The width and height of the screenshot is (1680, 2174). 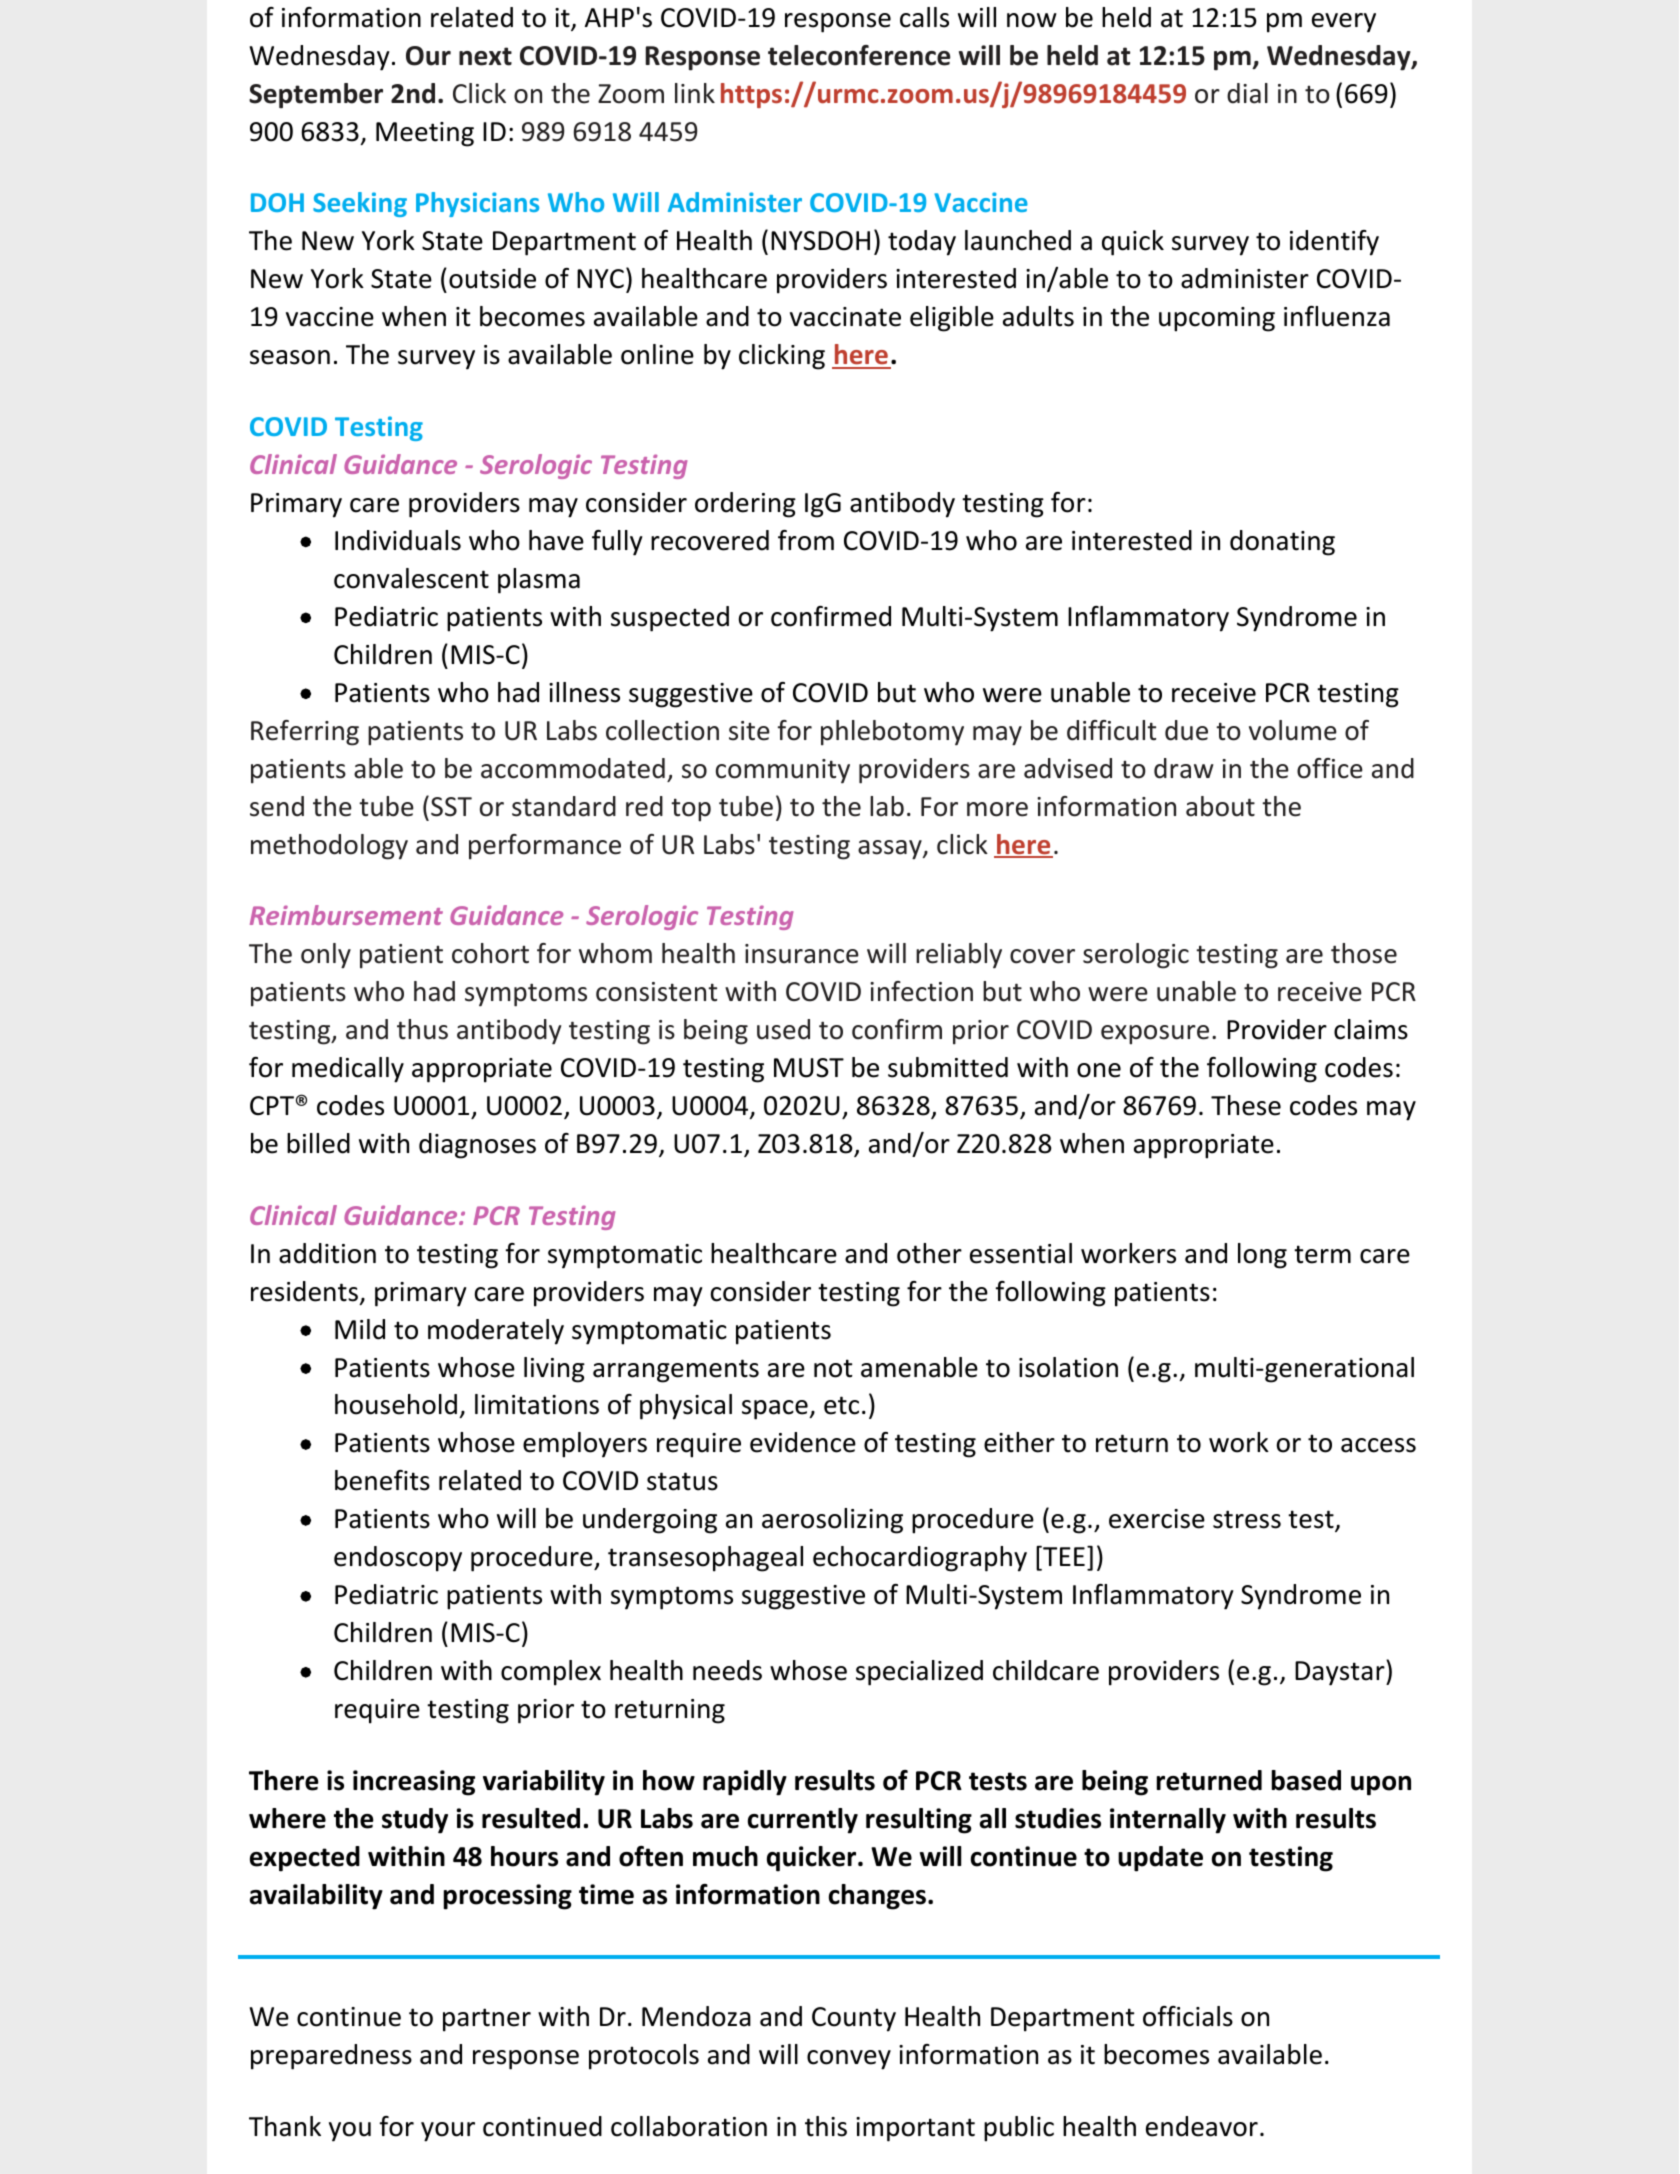 What do you see at coordinates (398, 1559) in the screenshot?
I see `endoscopy` at bounding box center [398, 1559].
